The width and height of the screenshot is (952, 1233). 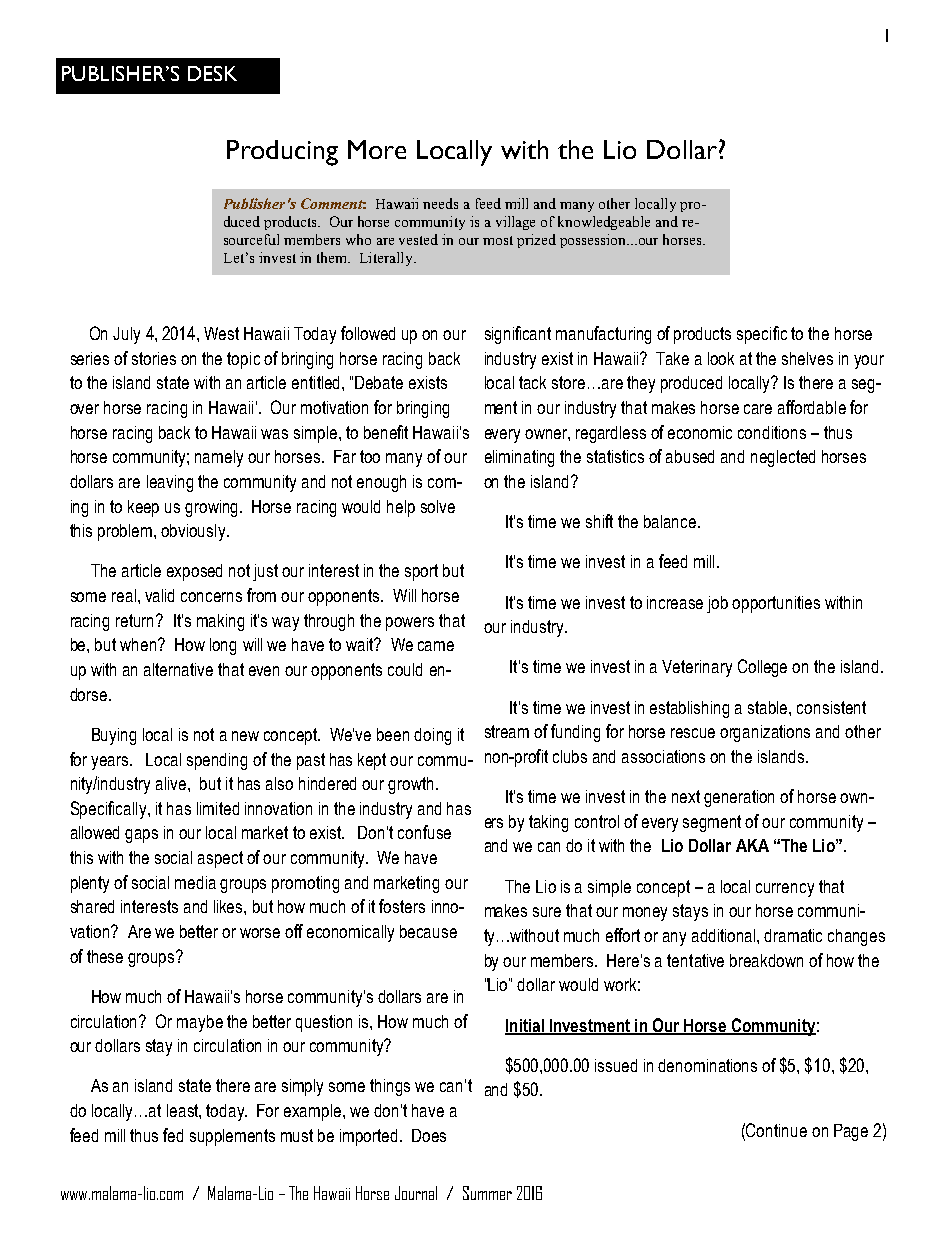 I want to click on confuse, so click(x=424, y=832).
